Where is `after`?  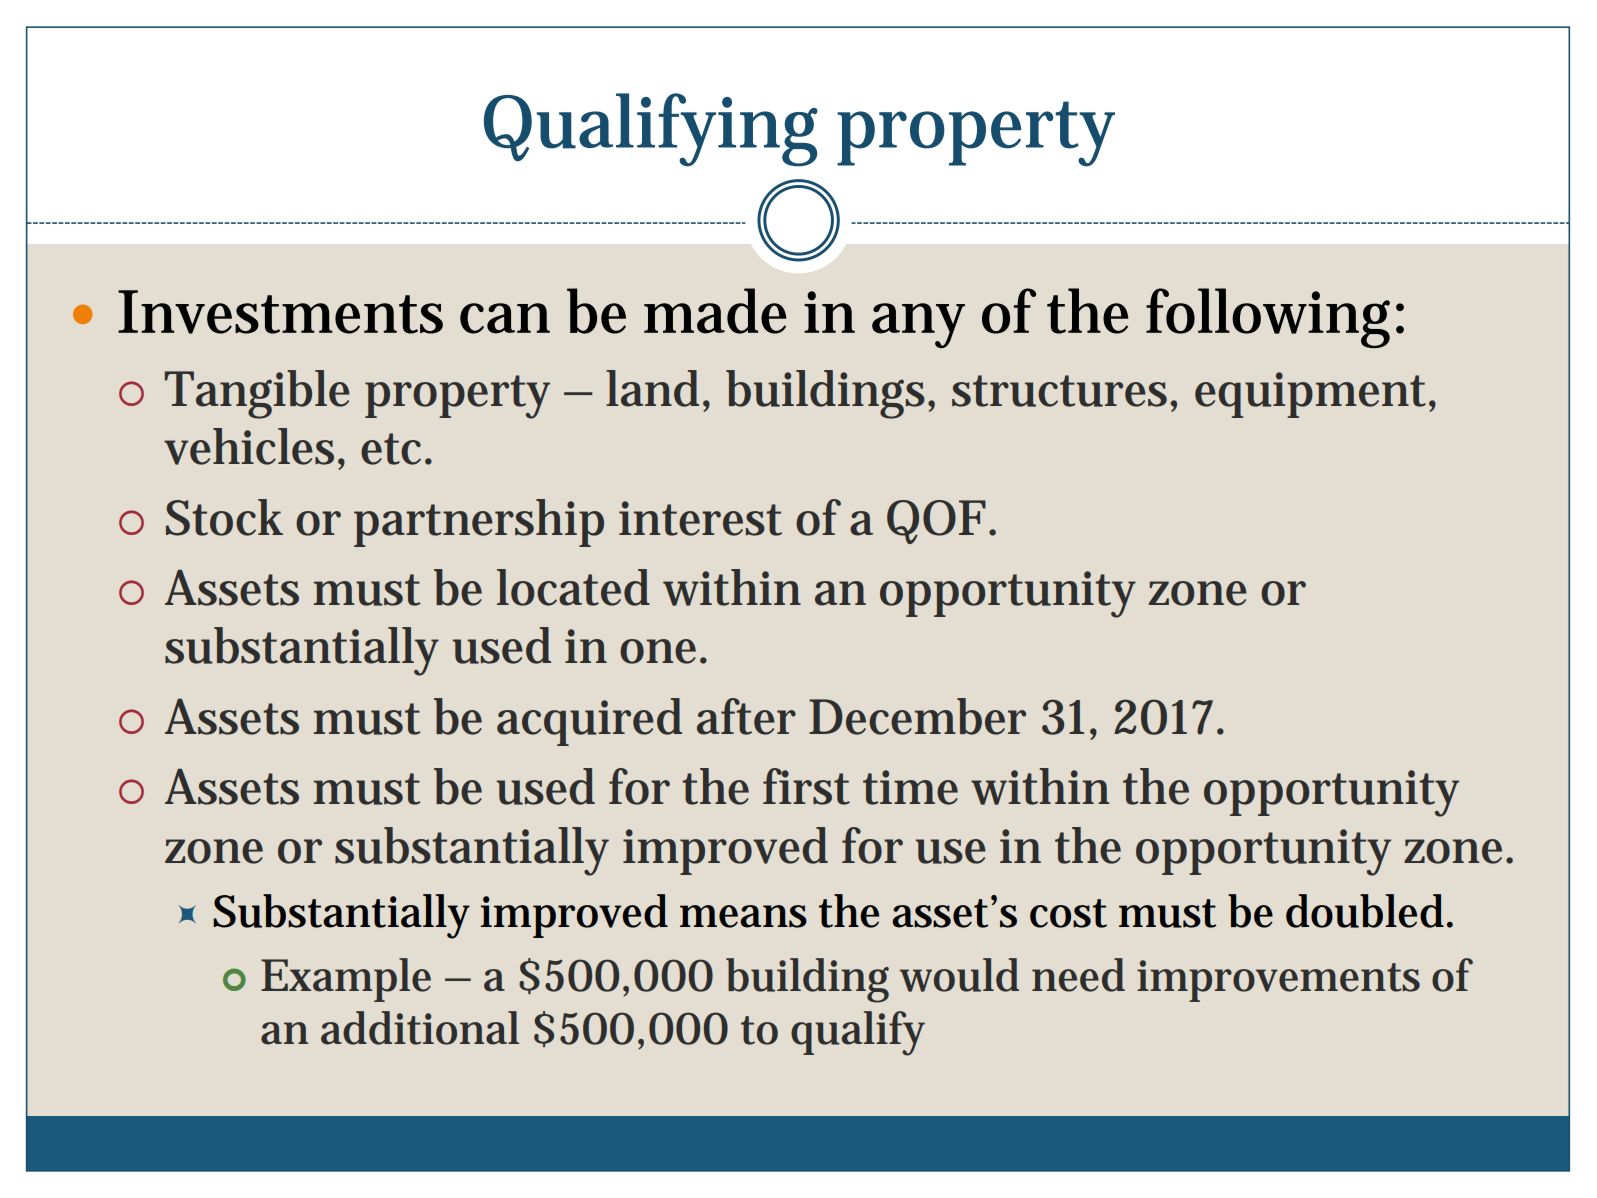 after is located at coordinates (746, 716).
